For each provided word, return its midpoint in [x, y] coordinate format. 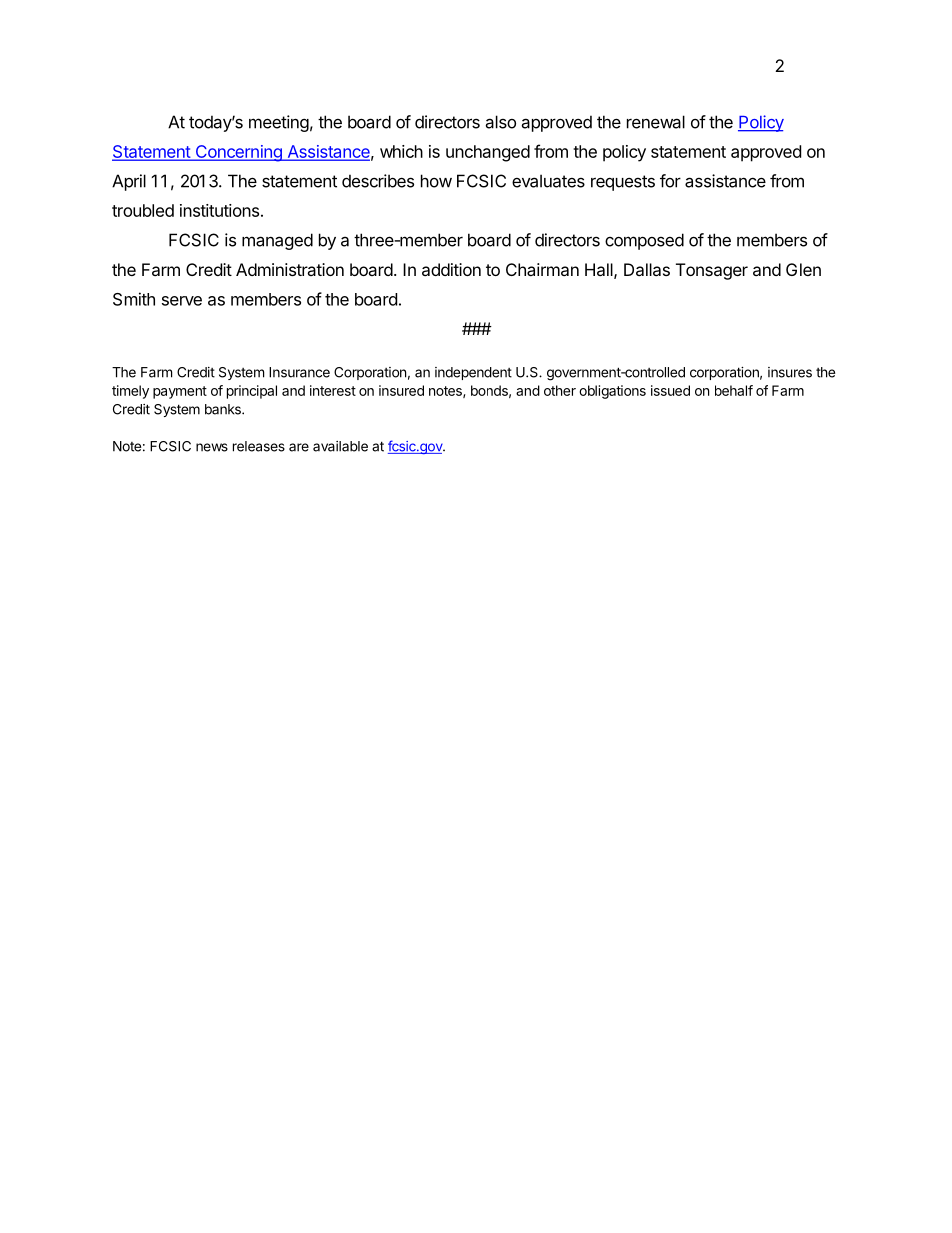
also [500, 122]
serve [182, 301]
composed [644, 241]
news [212, 447]
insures [790, 372]
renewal [656, 122]
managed [277, 241]
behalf [734, 390]
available [340, 446]
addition [451, 269]
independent [473, 373]
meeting [279, 123]
